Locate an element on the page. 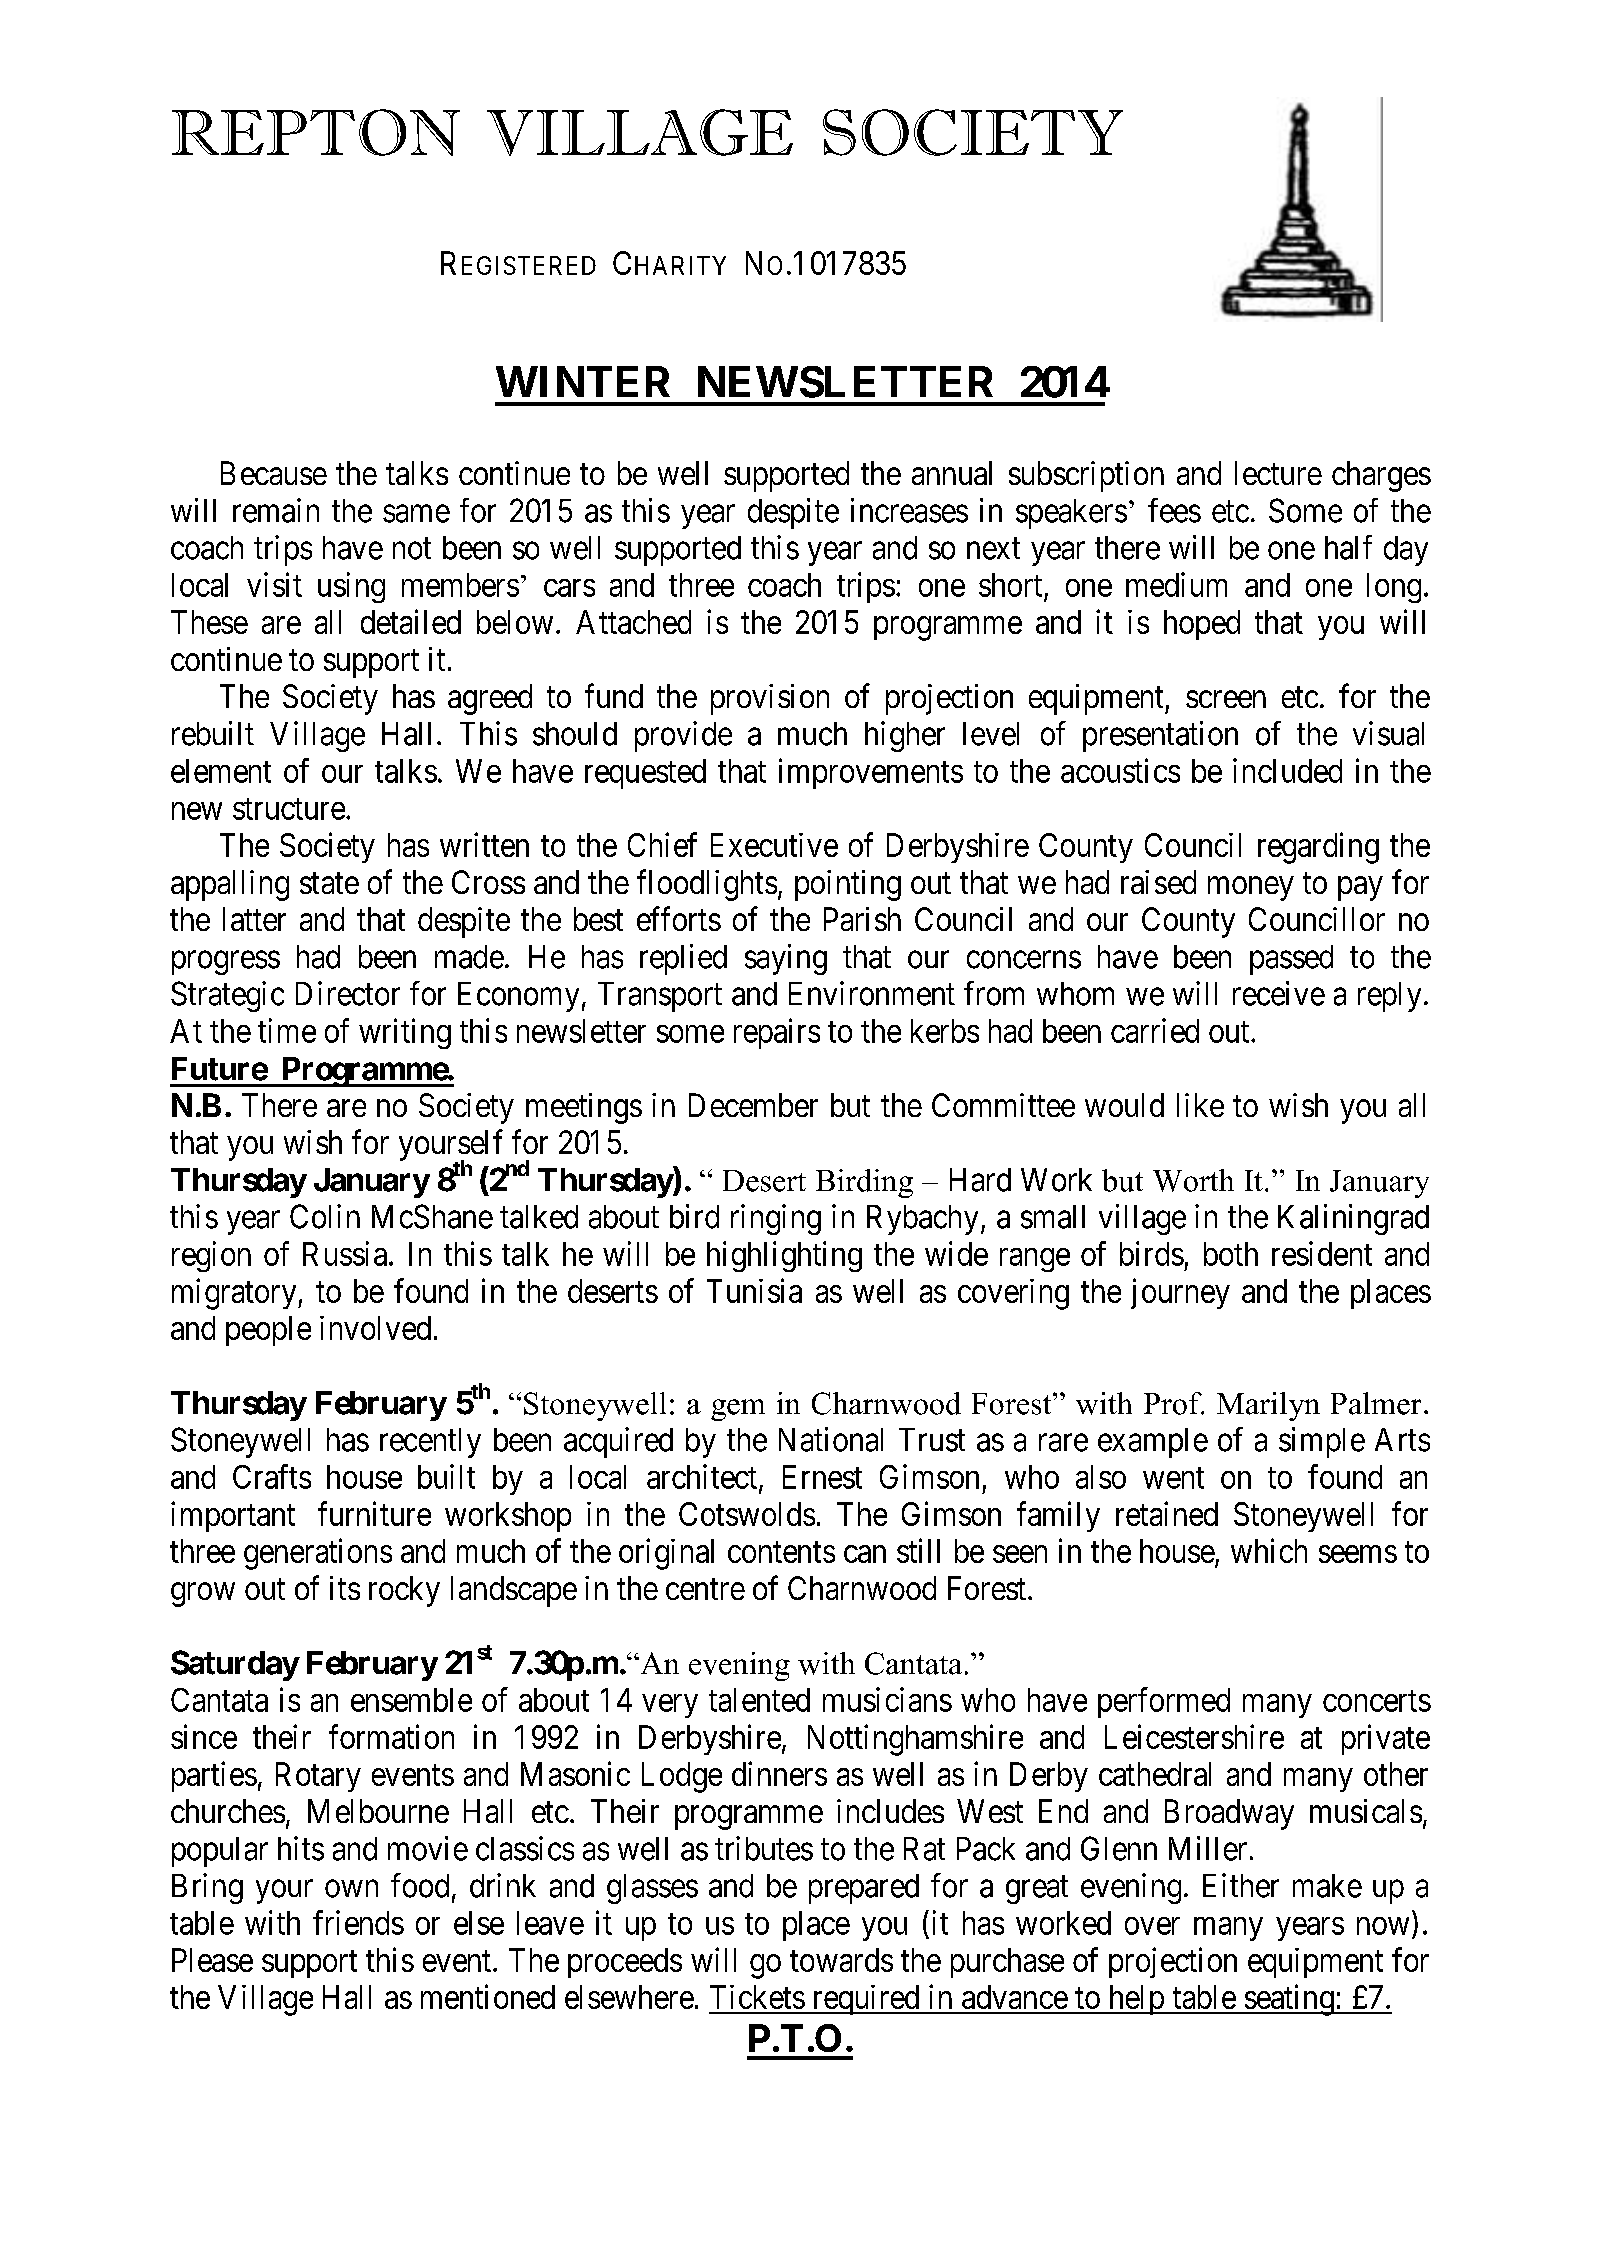 This image has height=2267, width=1603. which is located at coordinates (1269, 1550).
